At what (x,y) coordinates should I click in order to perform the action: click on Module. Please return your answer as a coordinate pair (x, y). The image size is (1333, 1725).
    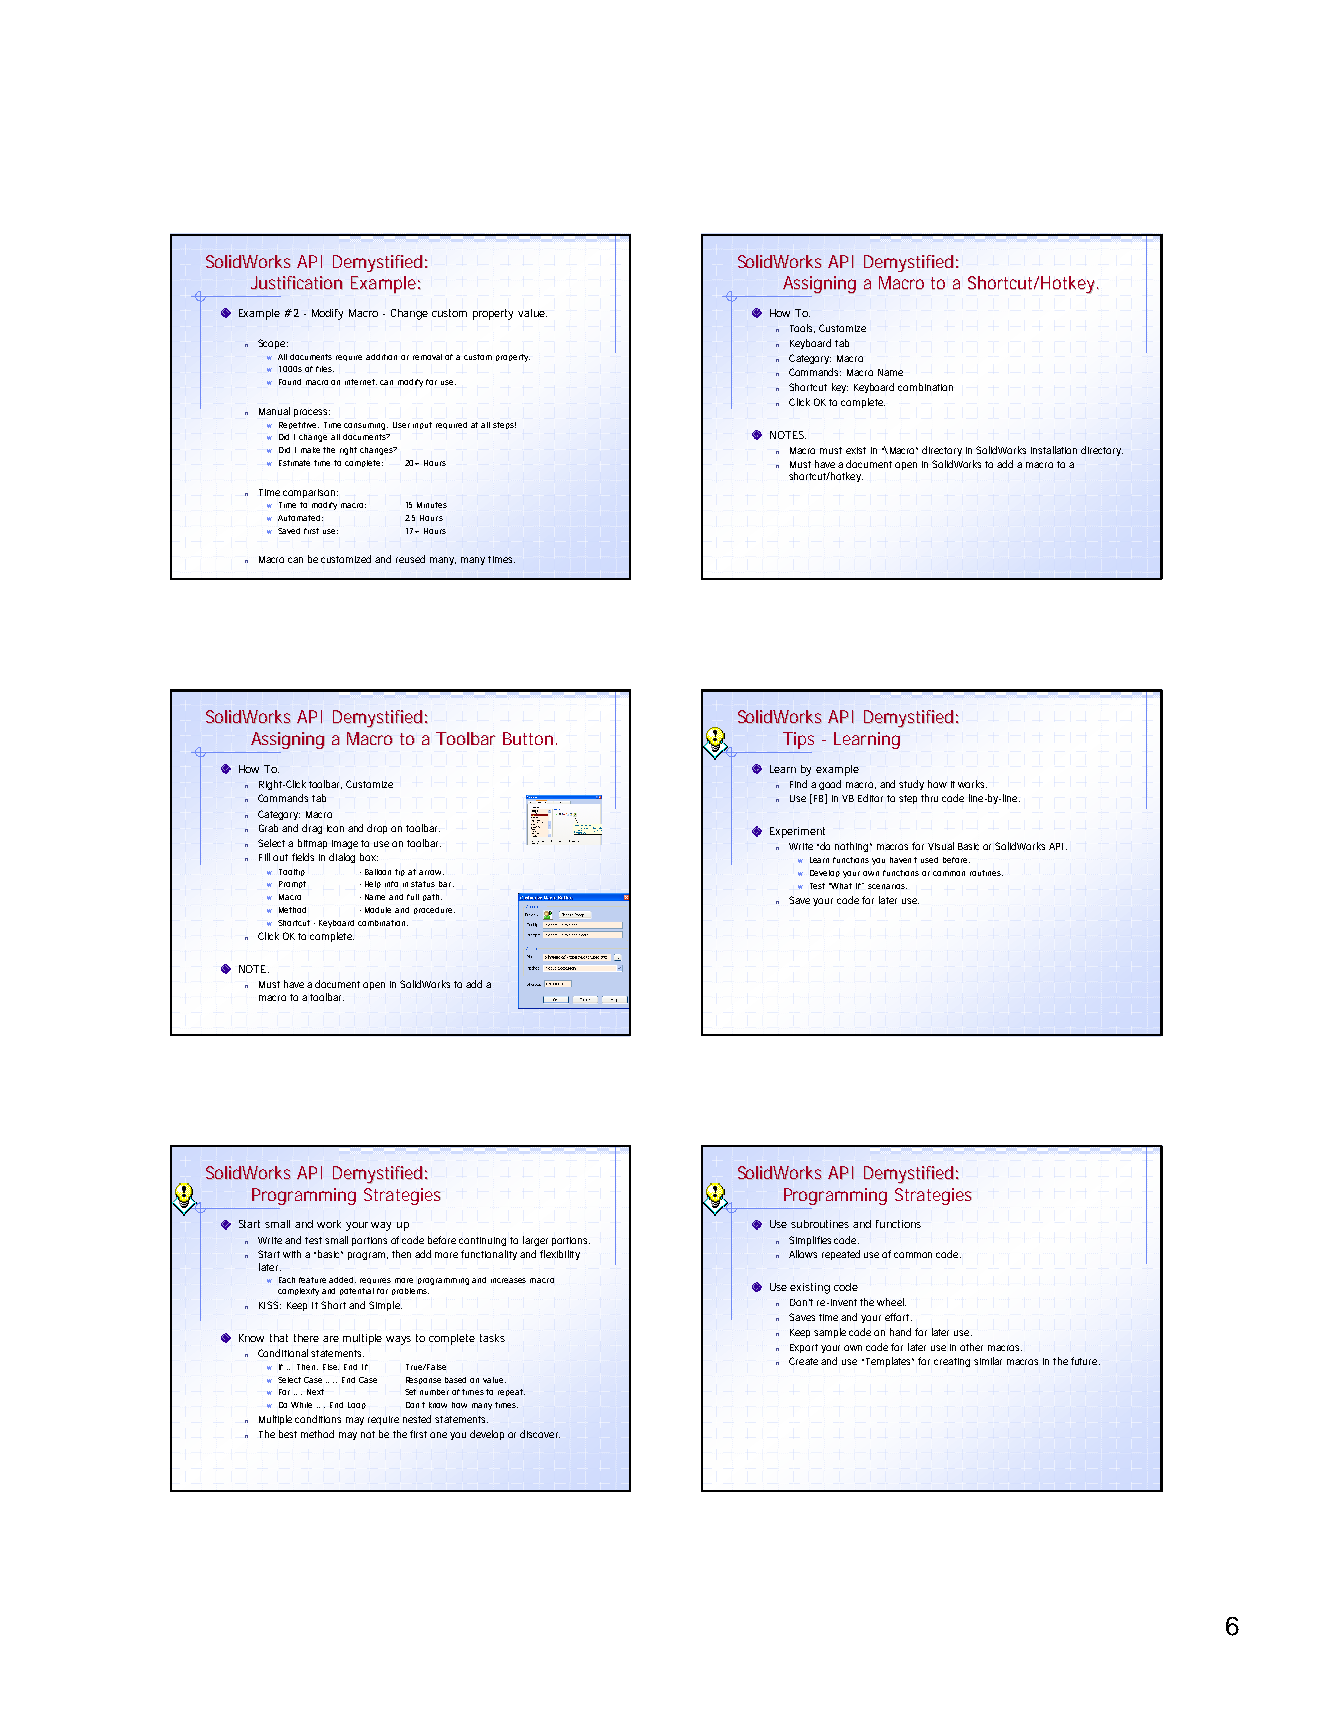
    Looking at the image, I should click on (378, 910).
